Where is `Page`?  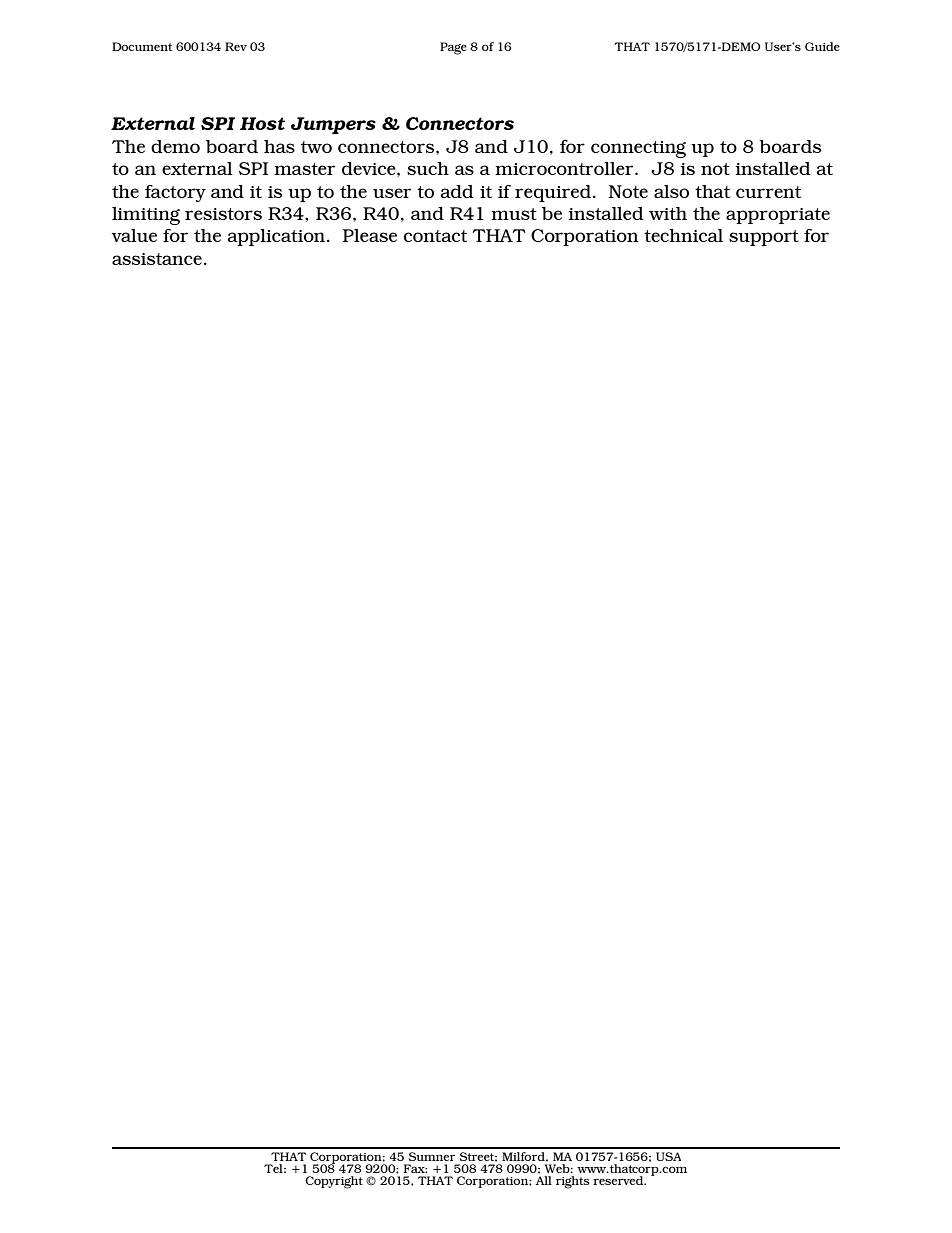 Page is located at coordinates (453, 48).
